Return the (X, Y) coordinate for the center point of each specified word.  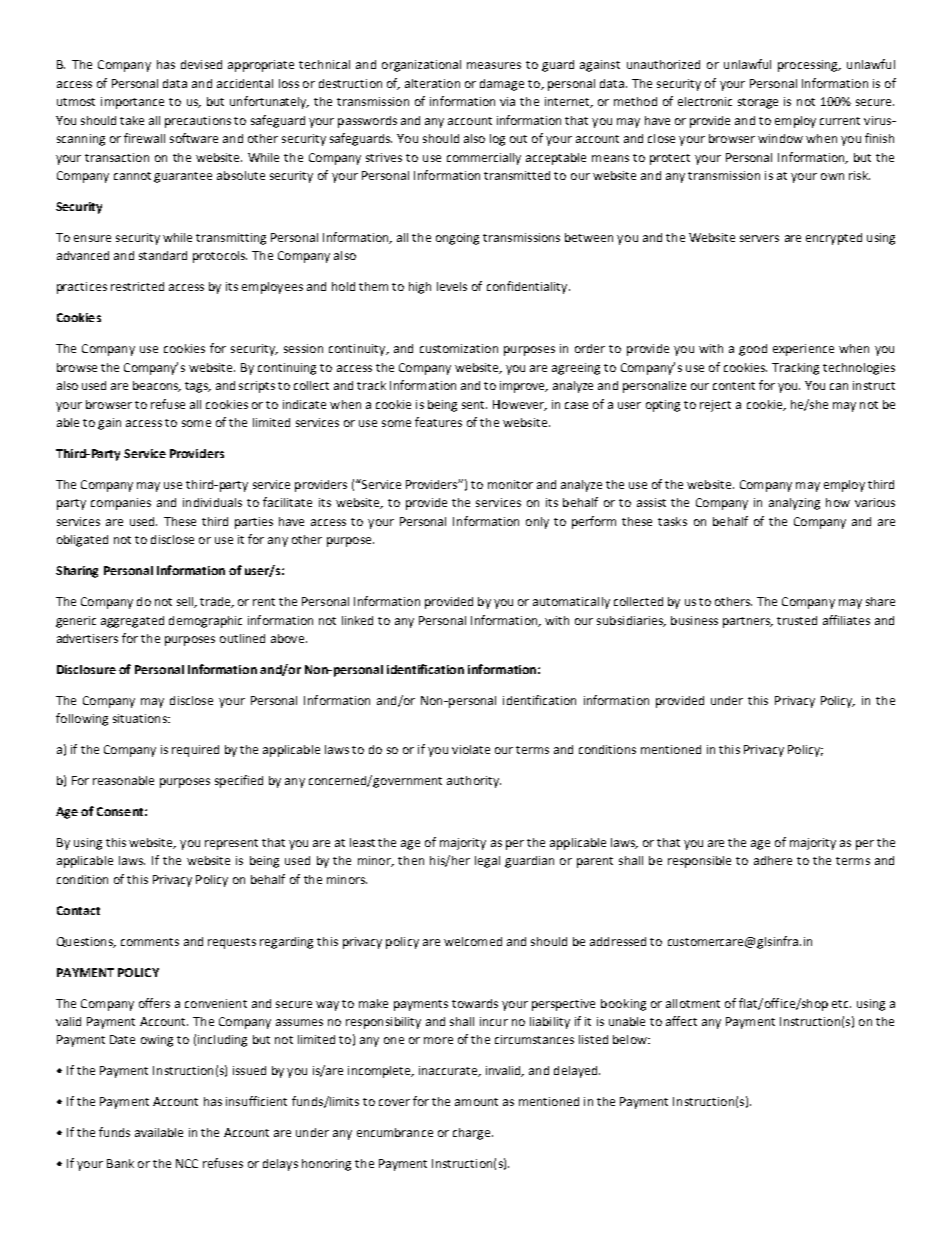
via (507, 101)
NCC (187, 1163)
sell (186, 602)
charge (471, 1134)
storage (758, 103)
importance (132, 103)
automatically (571, 603)
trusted (797, 620)
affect (681, 1021)
